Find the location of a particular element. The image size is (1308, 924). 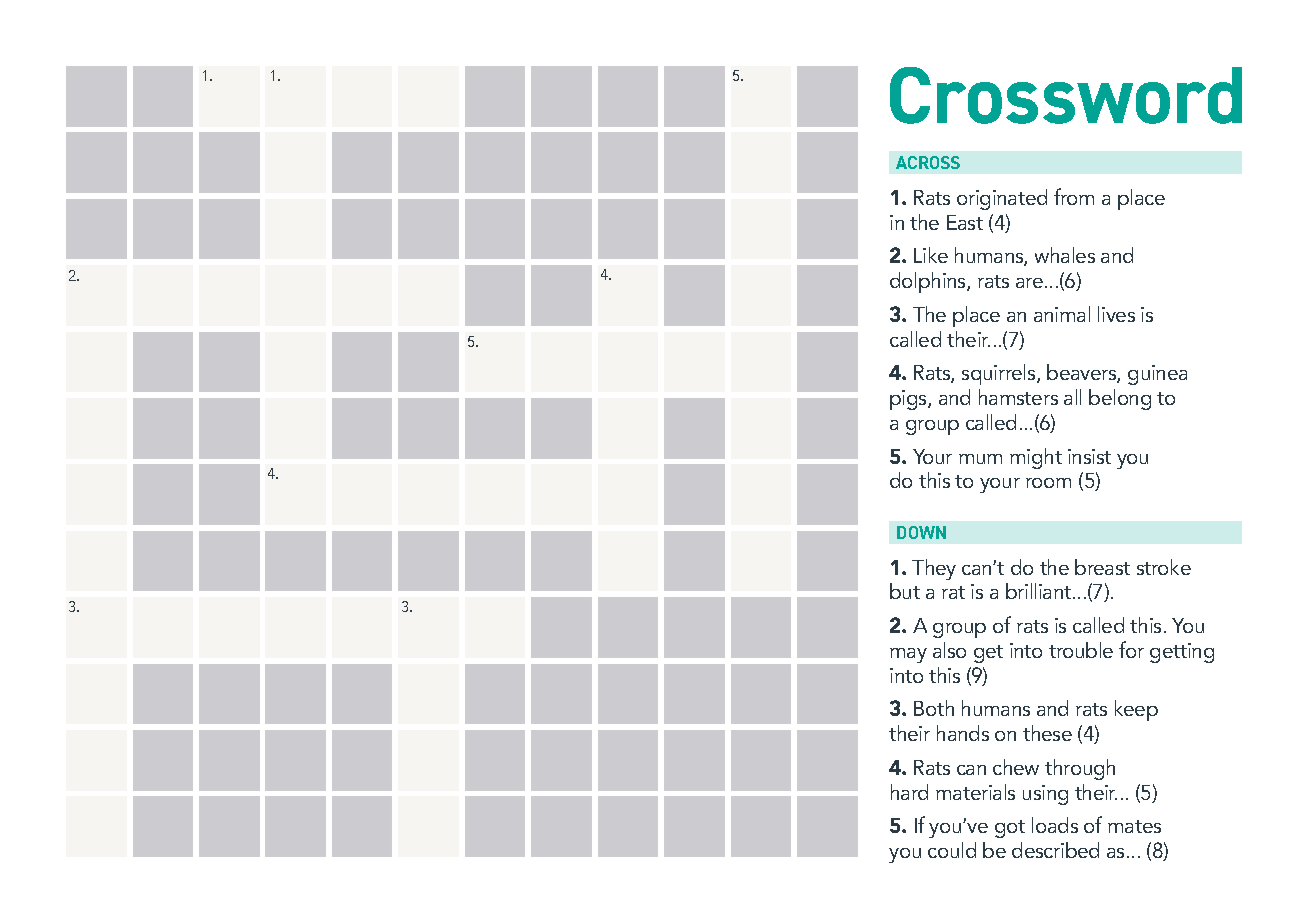

these is located at coordinates (1047, 733).
